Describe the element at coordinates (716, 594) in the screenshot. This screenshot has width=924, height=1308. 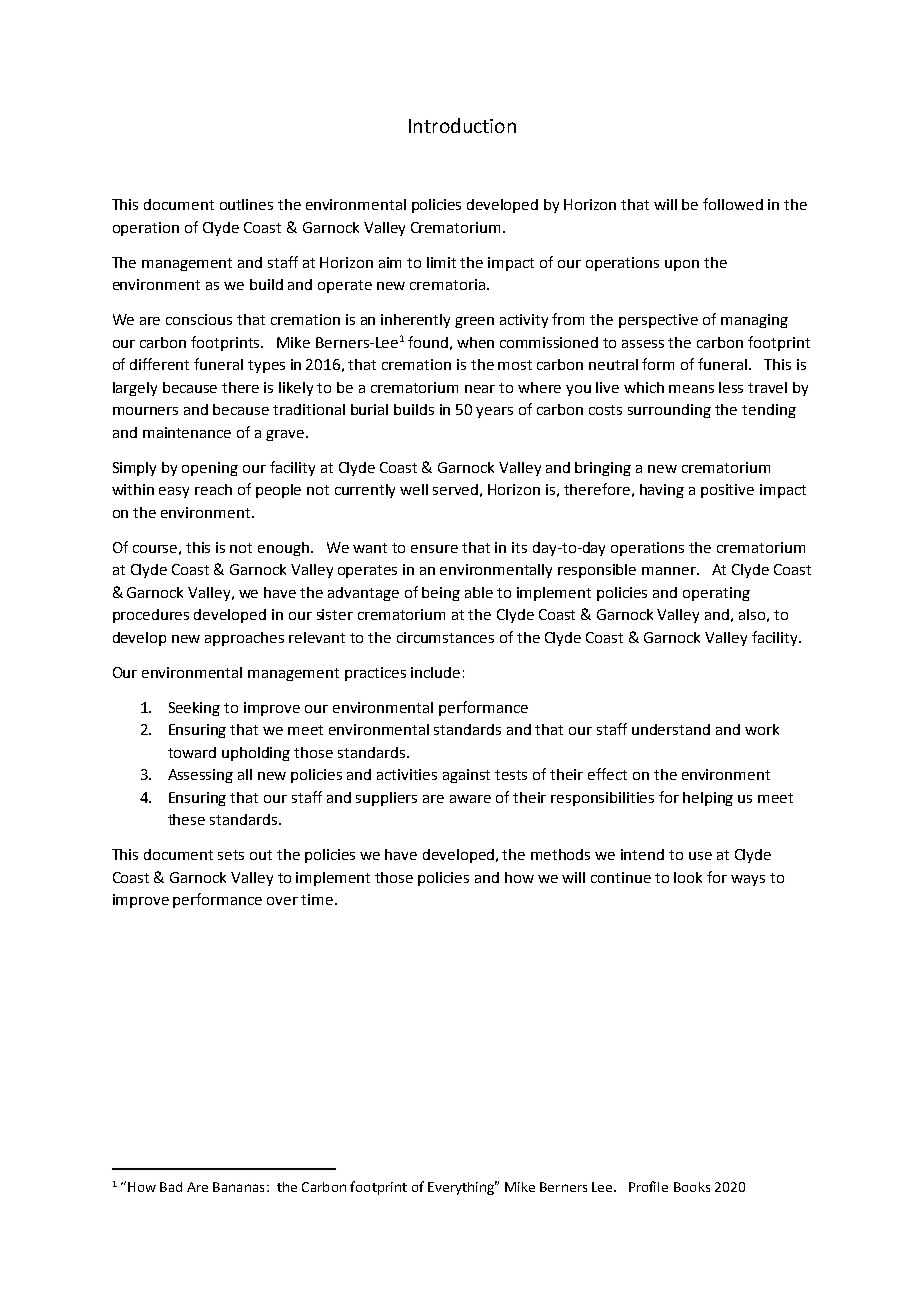
I see `operating` at that location.
